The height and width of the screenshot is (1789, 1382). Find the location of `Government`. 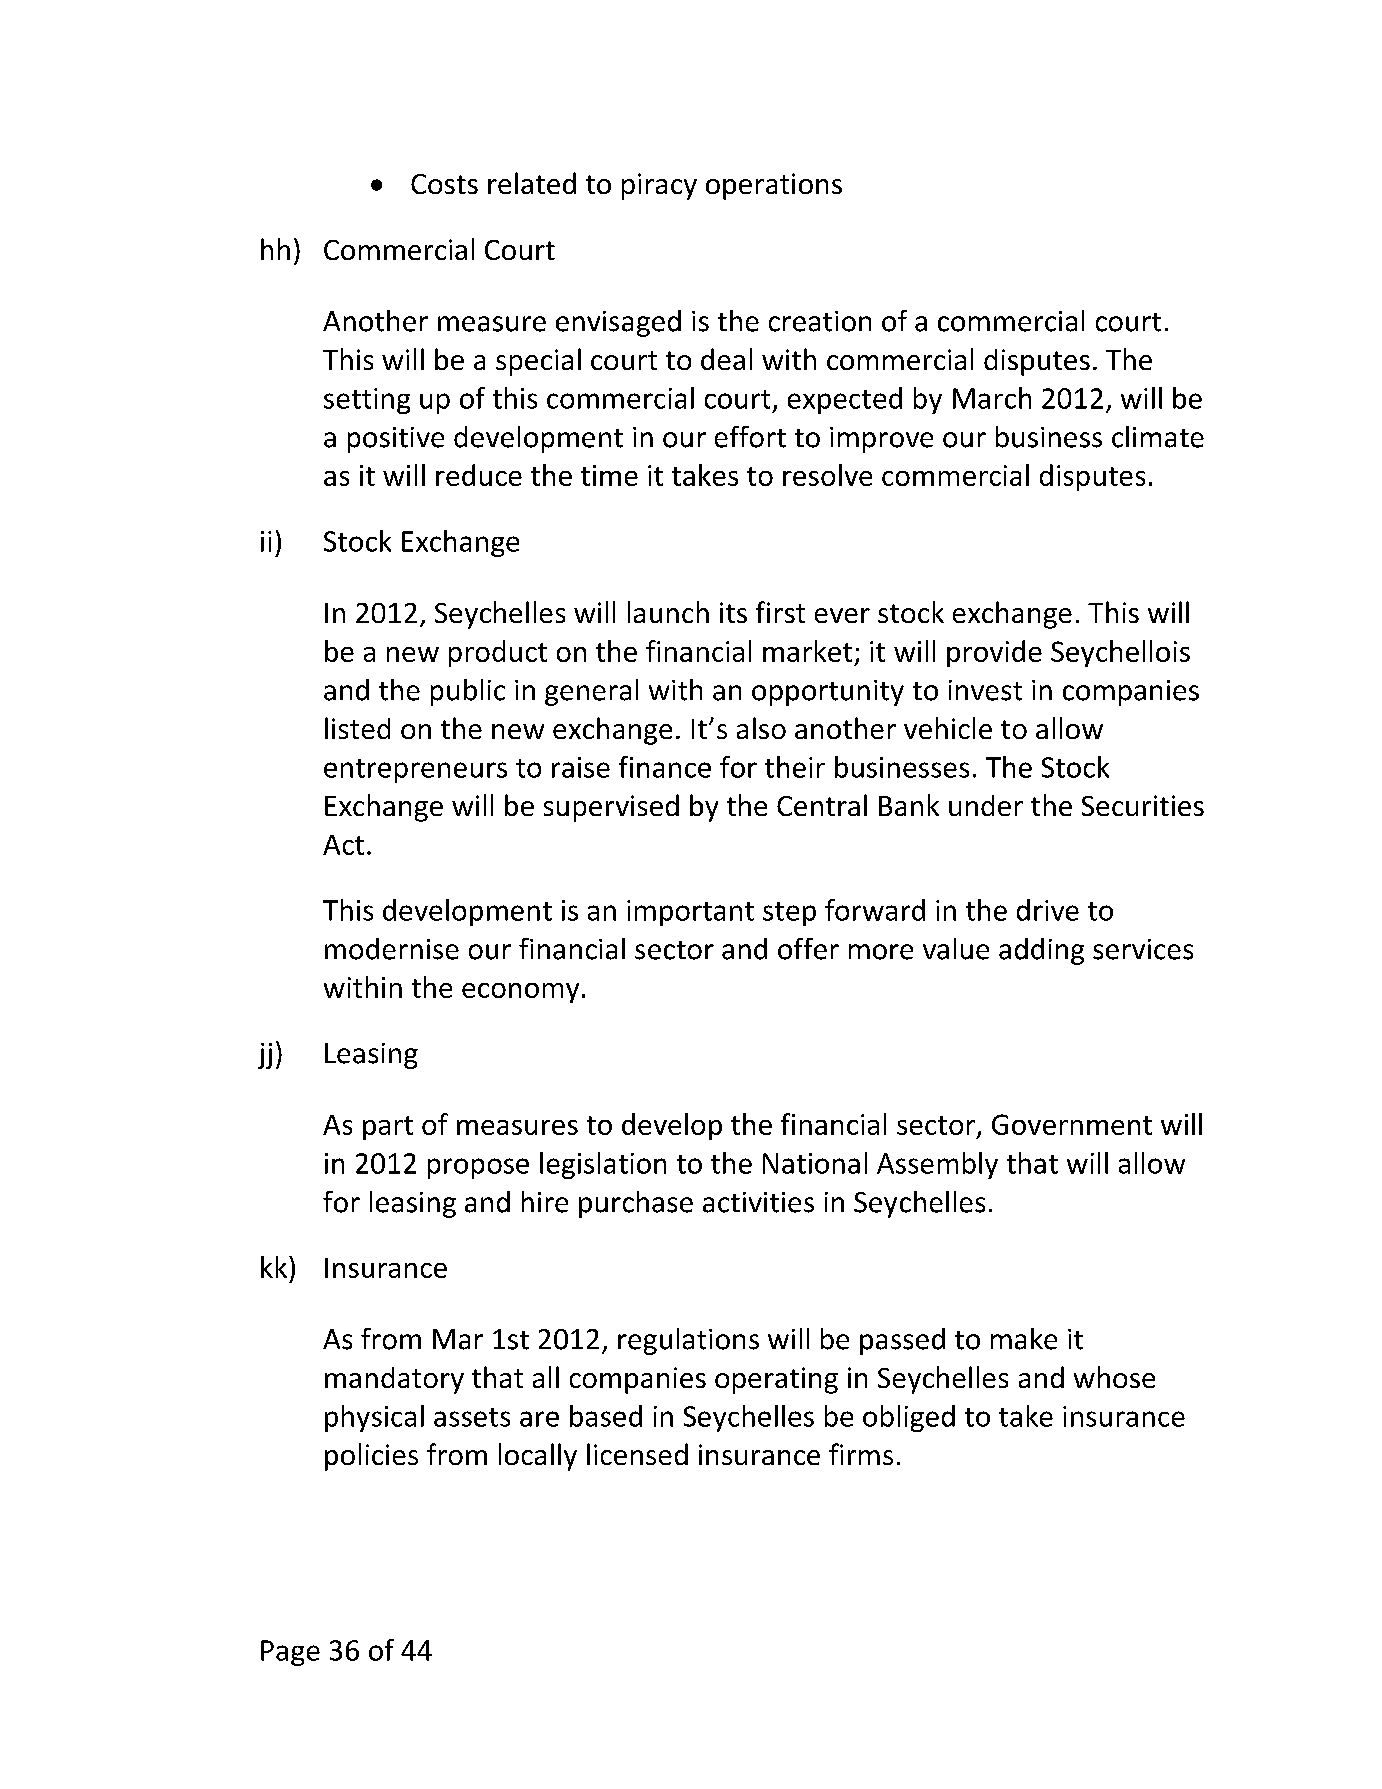

Government is located at coordinates (1072, 1124).
